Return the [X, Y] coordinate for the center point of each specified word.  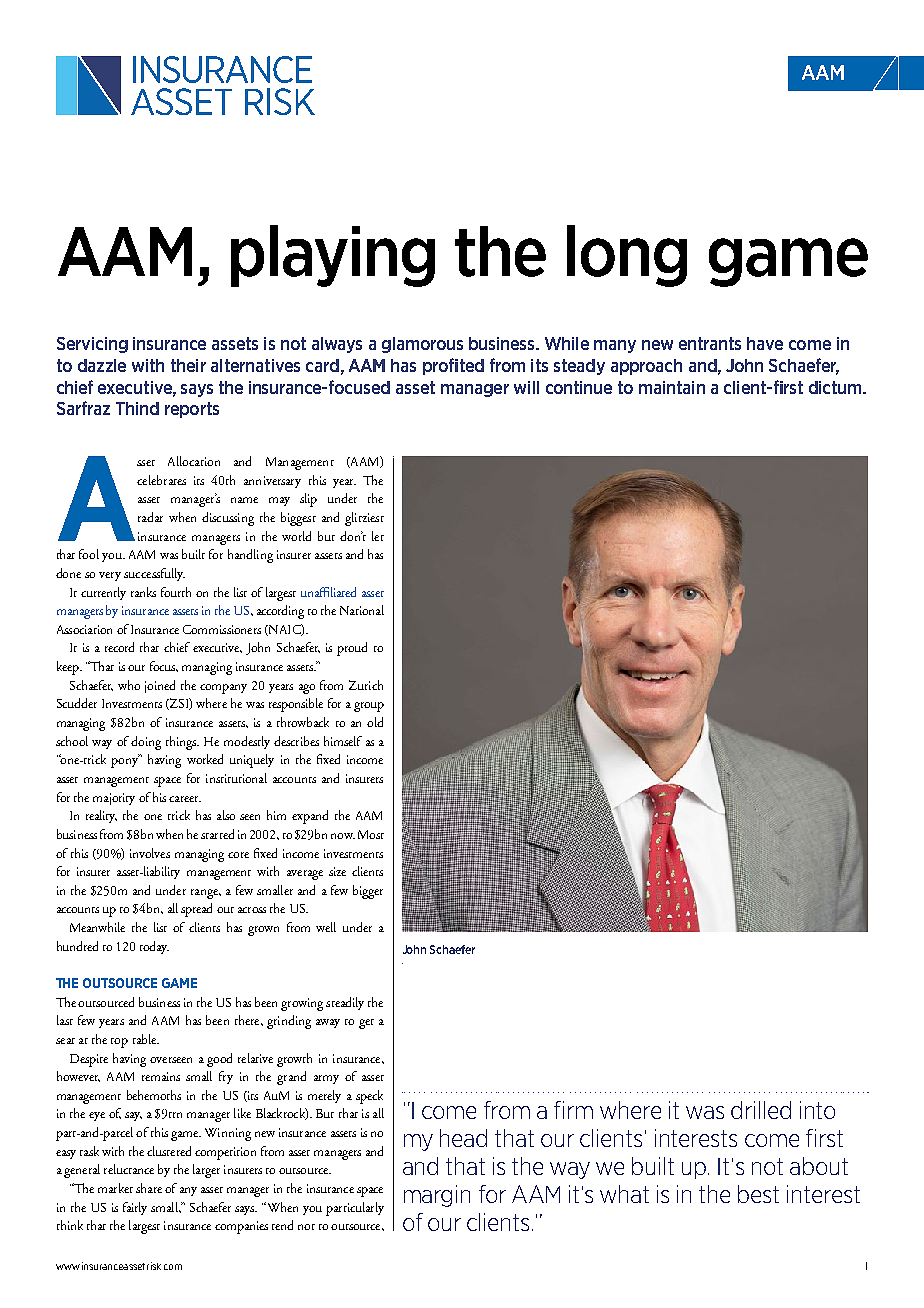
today [154, 947]
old [375, 722]
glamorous [422, 345]
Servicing [92, 345]
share [149, 1188]
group [369, 707]
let [378, 536]
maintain [672, 387]
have [765, 343]
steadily [345, 1003]
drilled [761, 1110]
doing [146, 743]
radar [150, 517]
